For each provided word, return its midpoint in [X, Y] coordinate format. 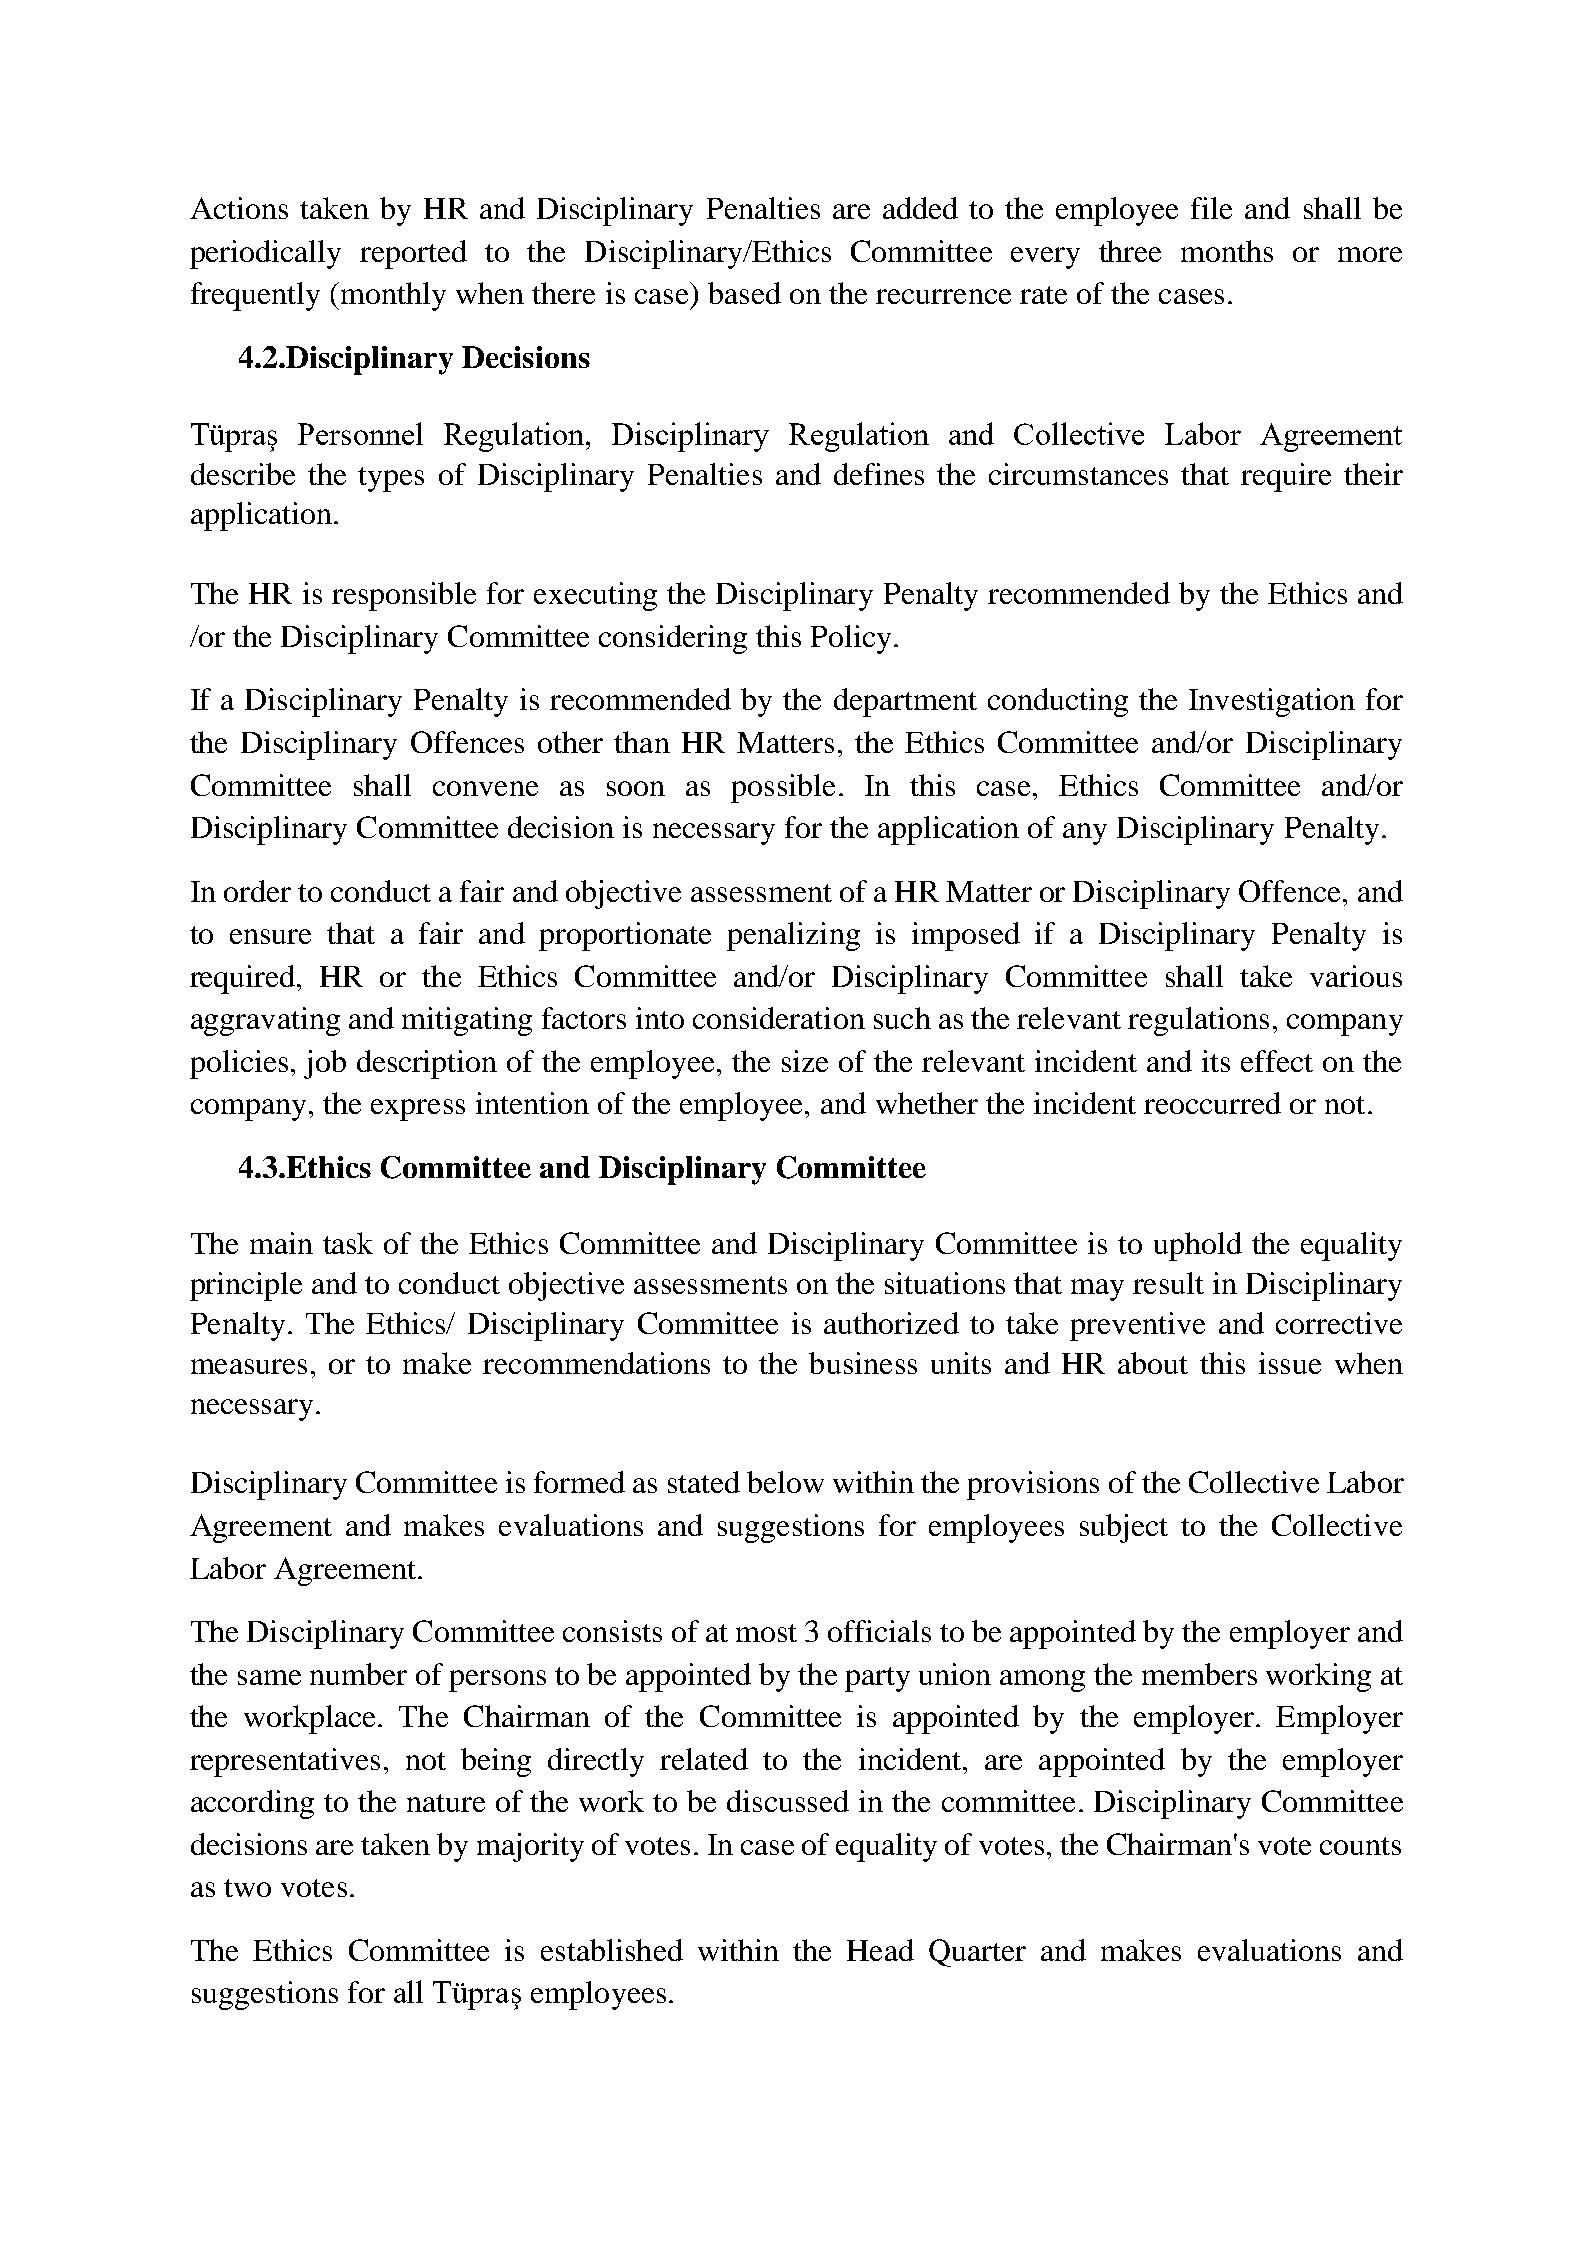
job [325, 1064]
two [247, 1888]
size [805, 1061]
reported [413, 254]
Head [880, 1950]
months [1227, 251]
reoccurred [1212, 1103]
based [744, 293]
